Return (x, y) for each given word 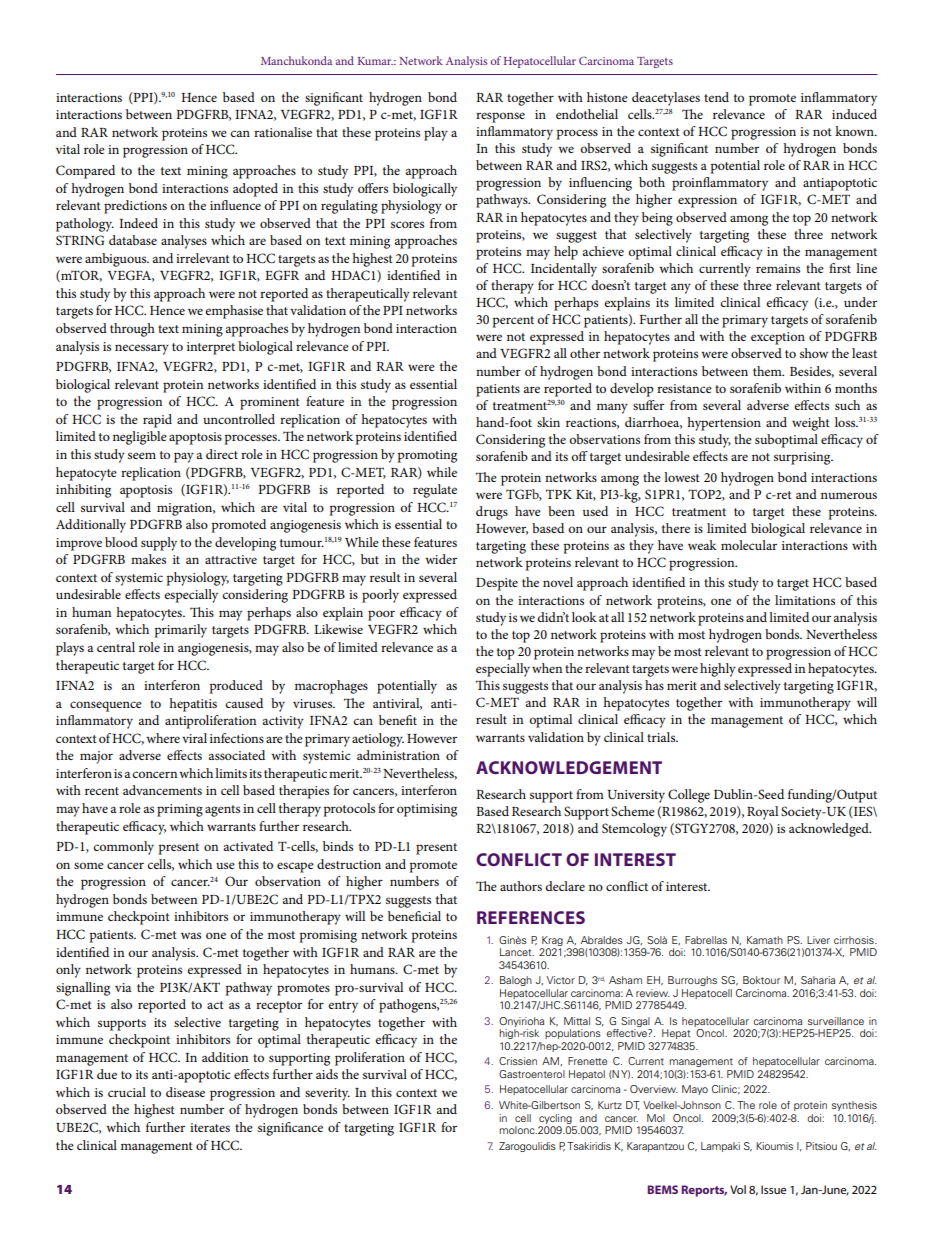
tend (716, 97)
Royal (762, 813)
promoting (427, 456)
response (500, 117)
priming (180, 810)
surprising (803, 458)
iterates (210, 1127)
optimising (427, 810)
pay (184, 457)
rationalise (283, 132)
